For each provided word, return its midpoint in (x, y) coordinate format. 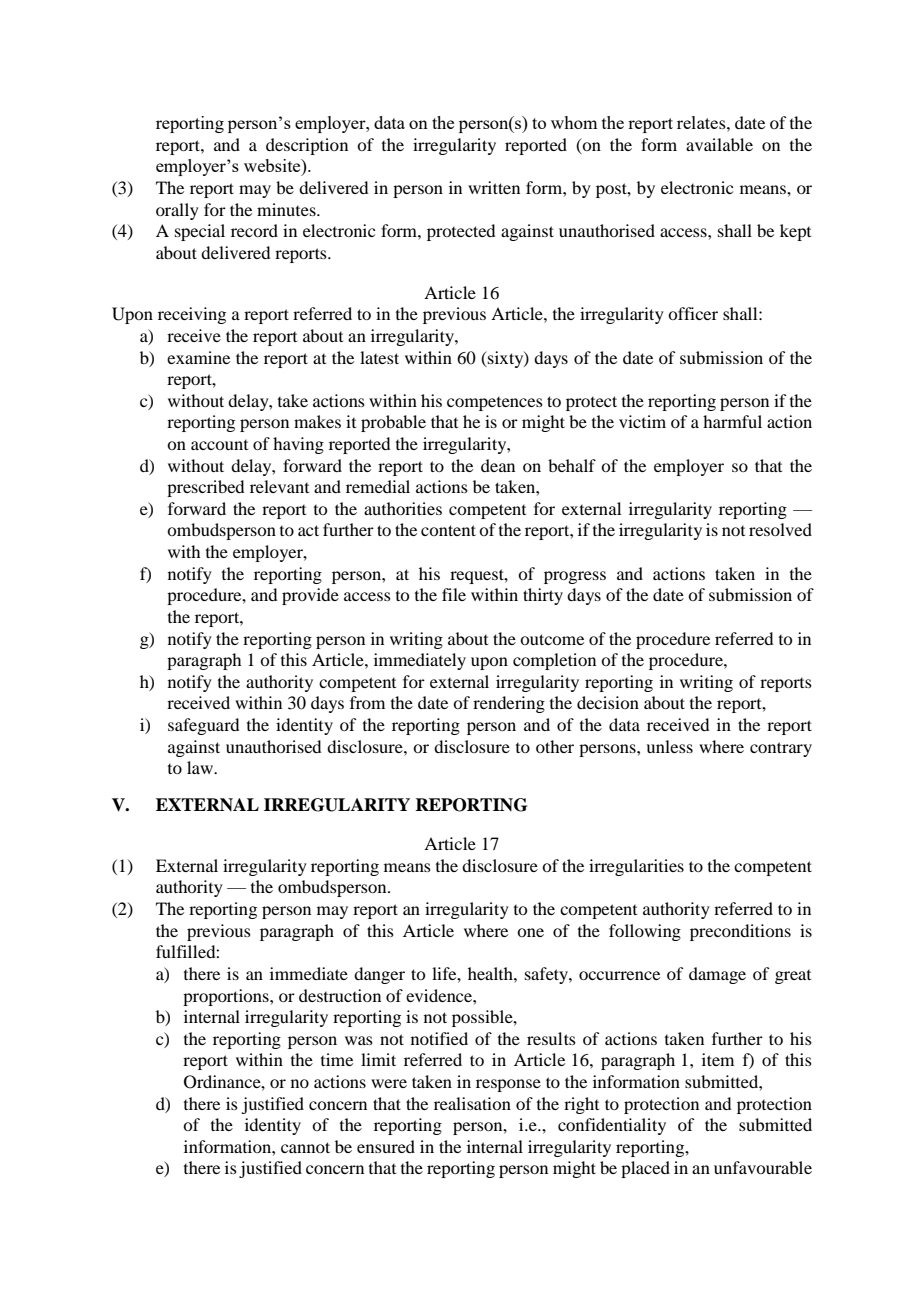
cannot (305, 1147)
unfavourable (763, 1167)
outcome (552, 639)
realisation (472, 1103)
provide (310, 596)
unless (669, 746)
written (494, 187)
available (719, 144)
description (307, 146)
